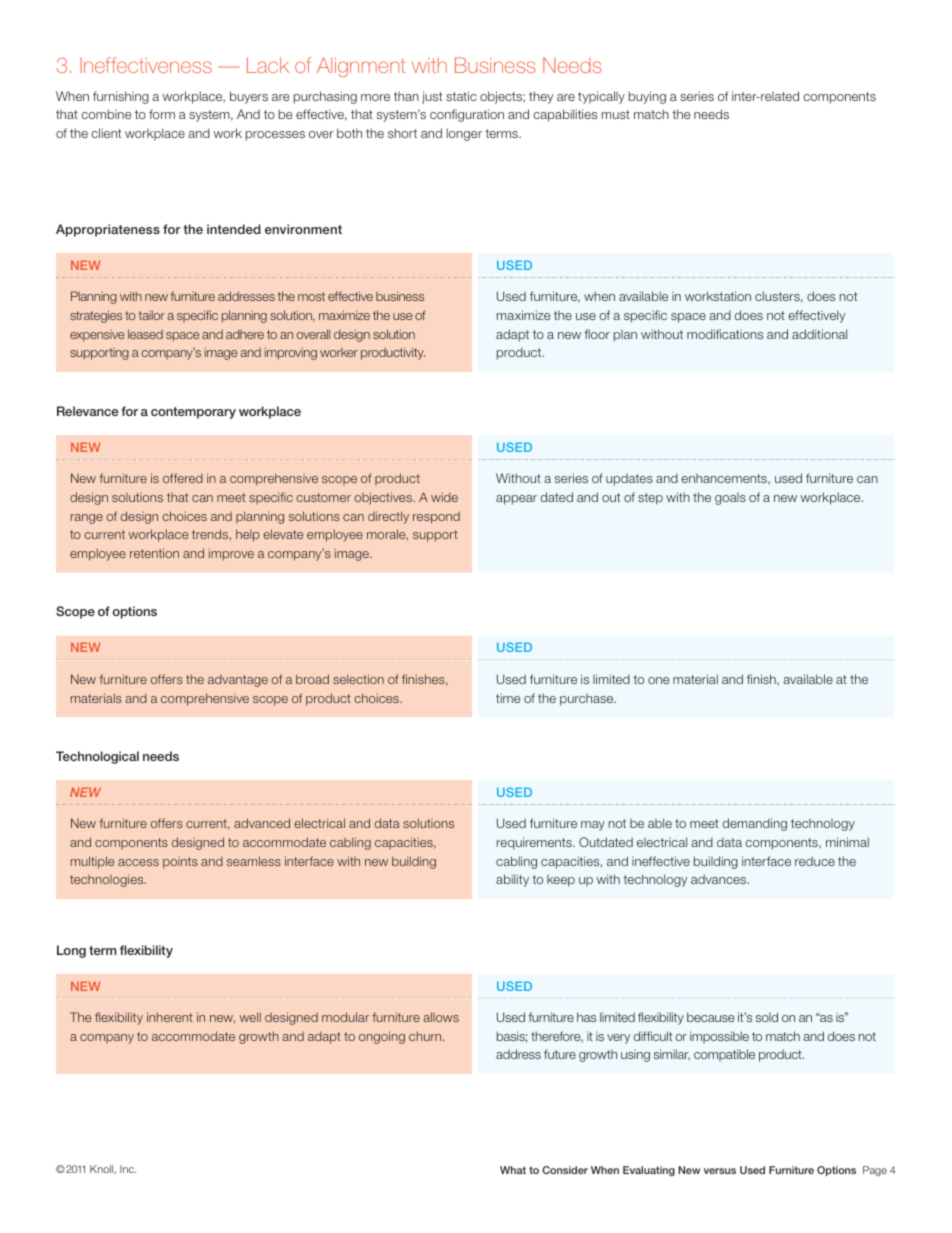 This screenshot has height=1233, width=952. I want to click on What, so click(513, 1170).
